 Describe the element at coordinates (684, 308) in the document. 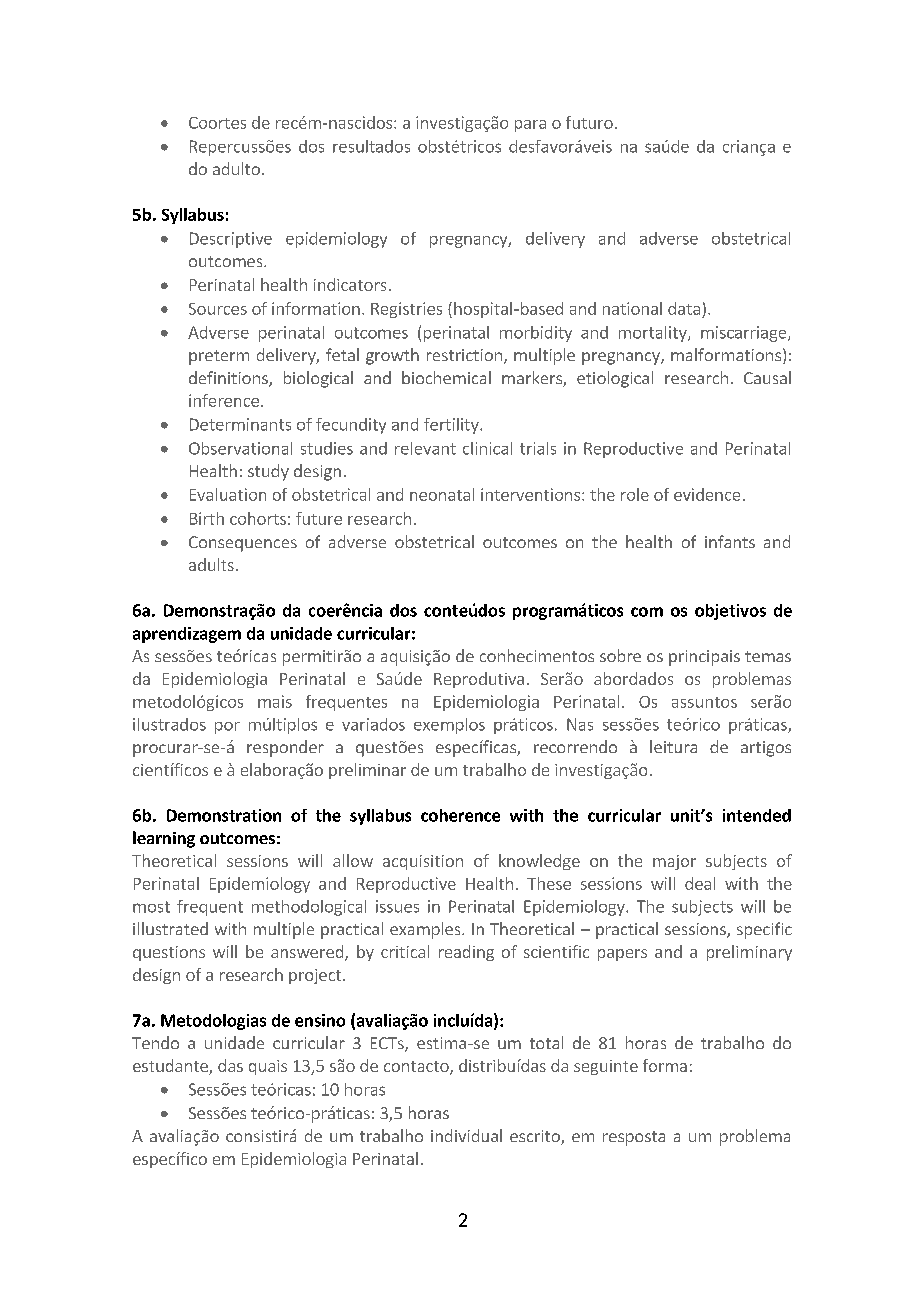

I see `data` at that location.
